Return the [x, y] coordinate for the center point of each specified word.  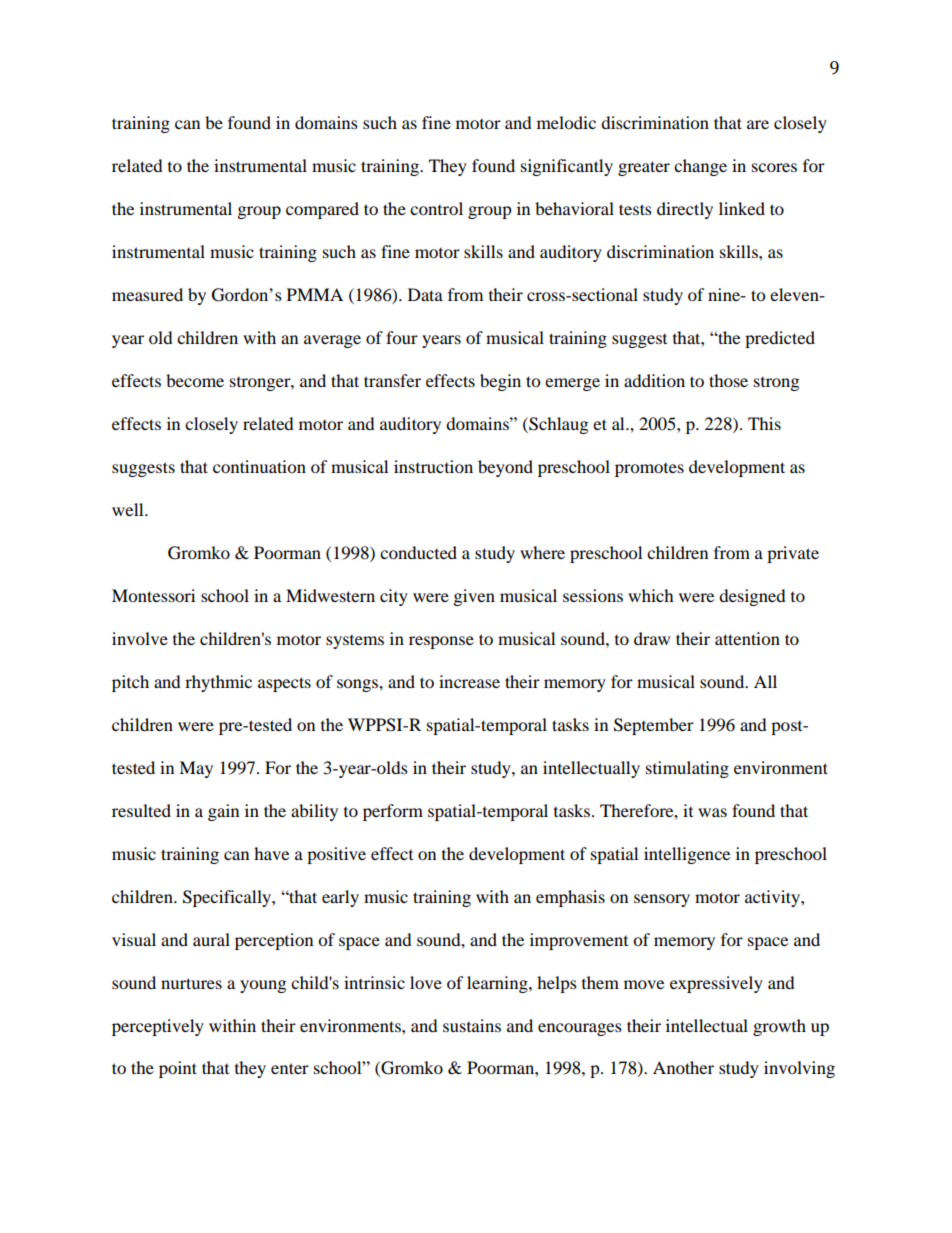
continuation [259, 466]
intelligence [687, 855]
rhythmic [218, 683]
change [700, 167]
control [436, 208]
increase [469, 681]
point [178, 1069]
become [195, 380]
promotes [649, 470]
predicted [780, 339]
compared [322, 210]
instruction [433, 466]
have [271, 853]
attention [747, 638]
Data [425, 294]
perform [393, 812]
